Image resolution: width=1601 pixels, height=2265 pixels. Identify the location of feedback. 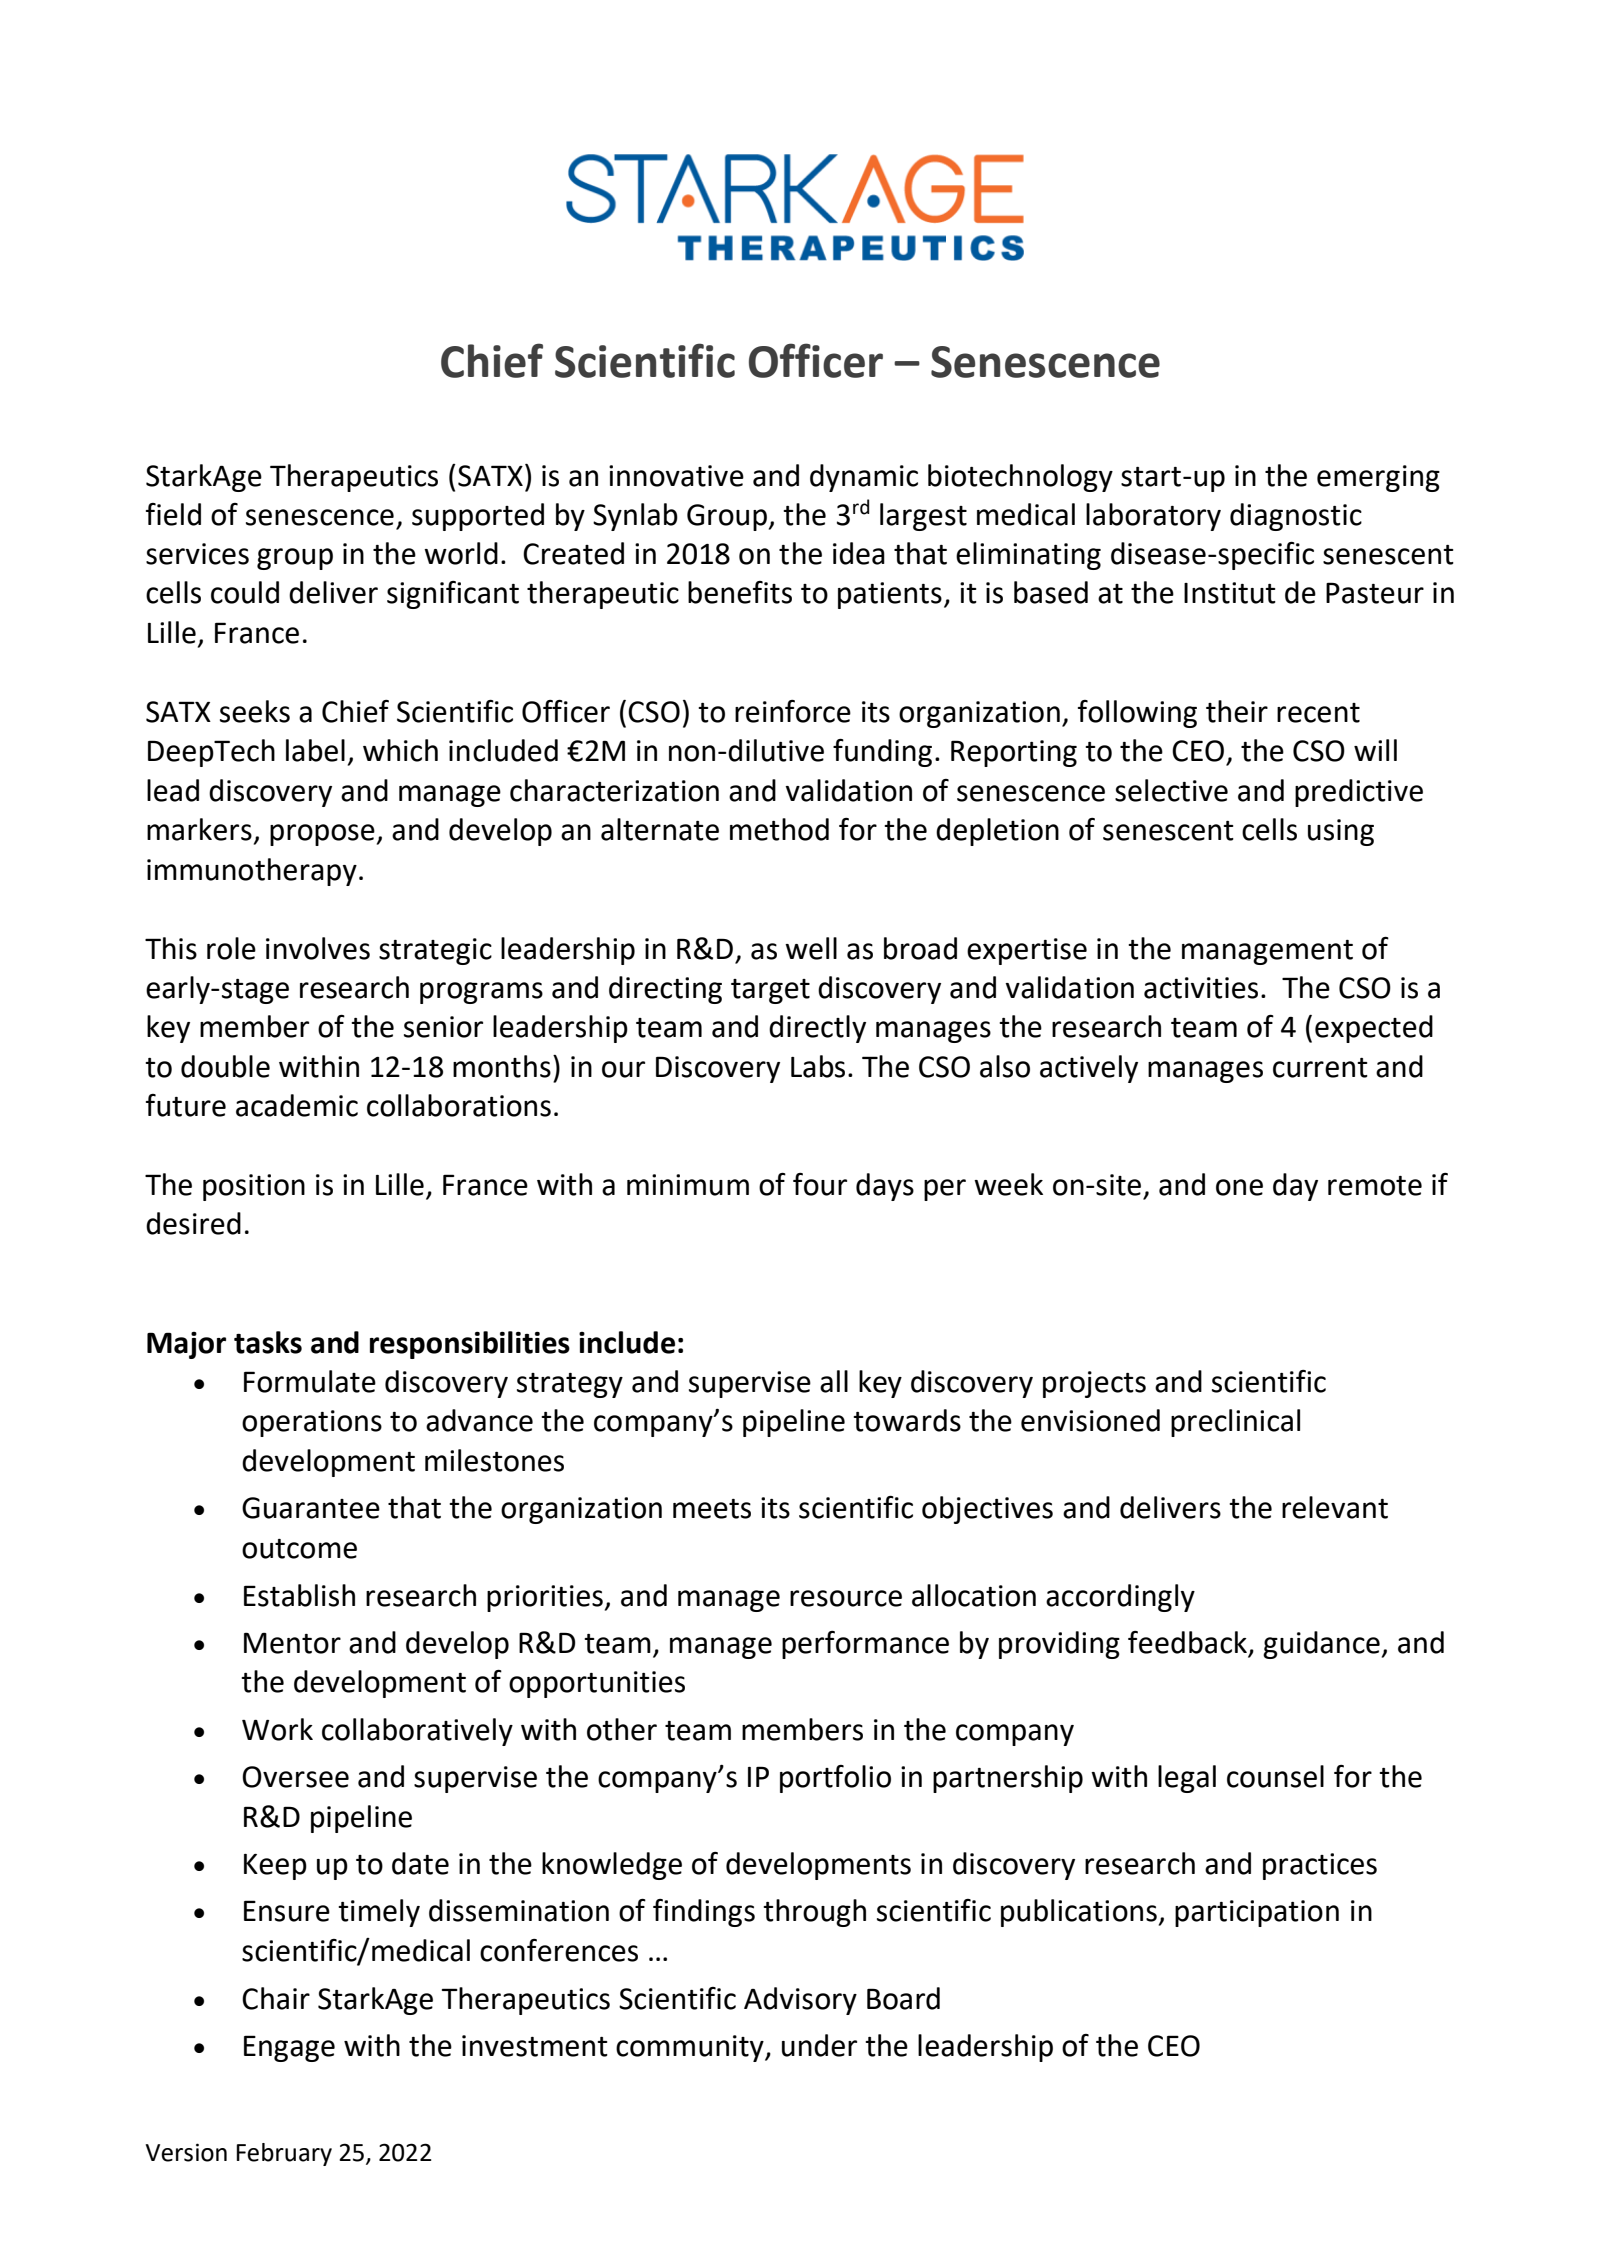
(1188, 1643).
